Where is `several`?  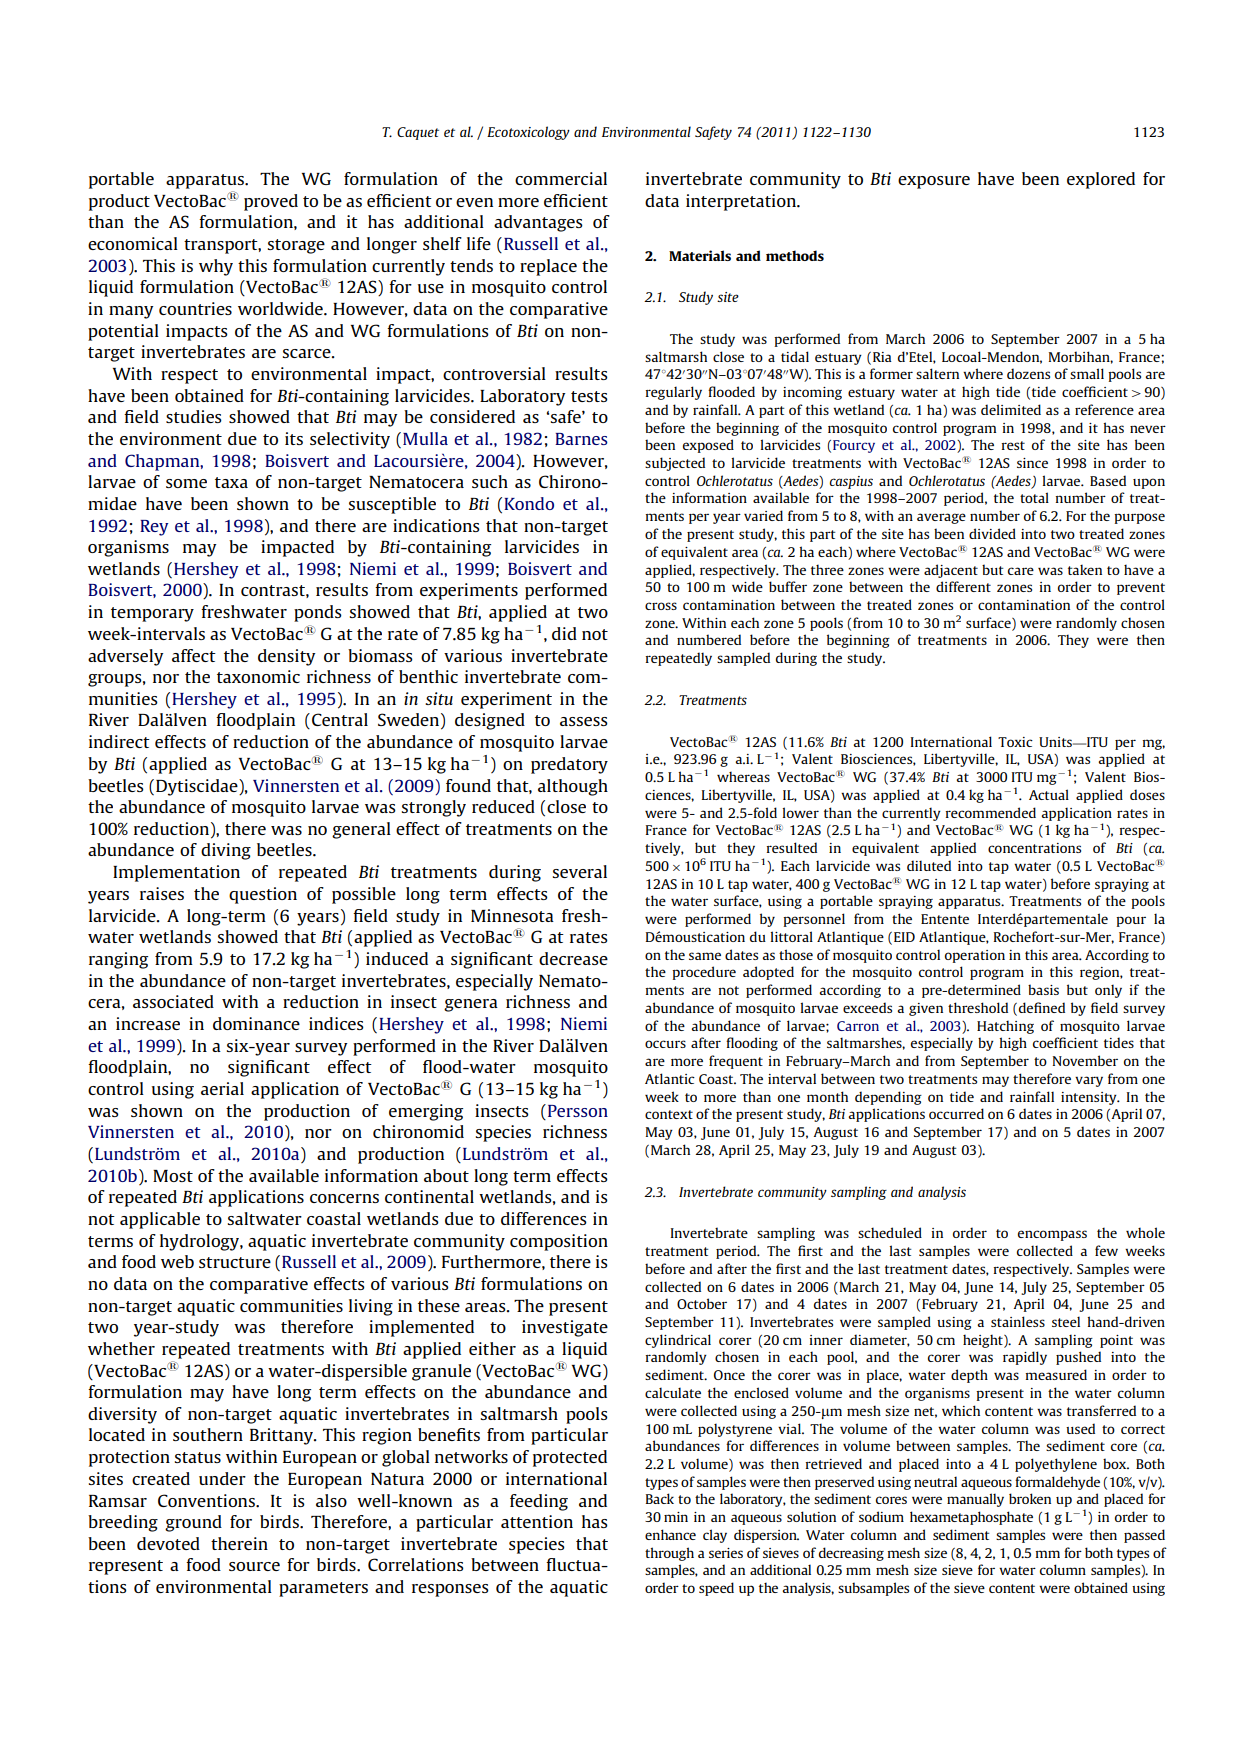 several is located at coordinates (580, 871).
